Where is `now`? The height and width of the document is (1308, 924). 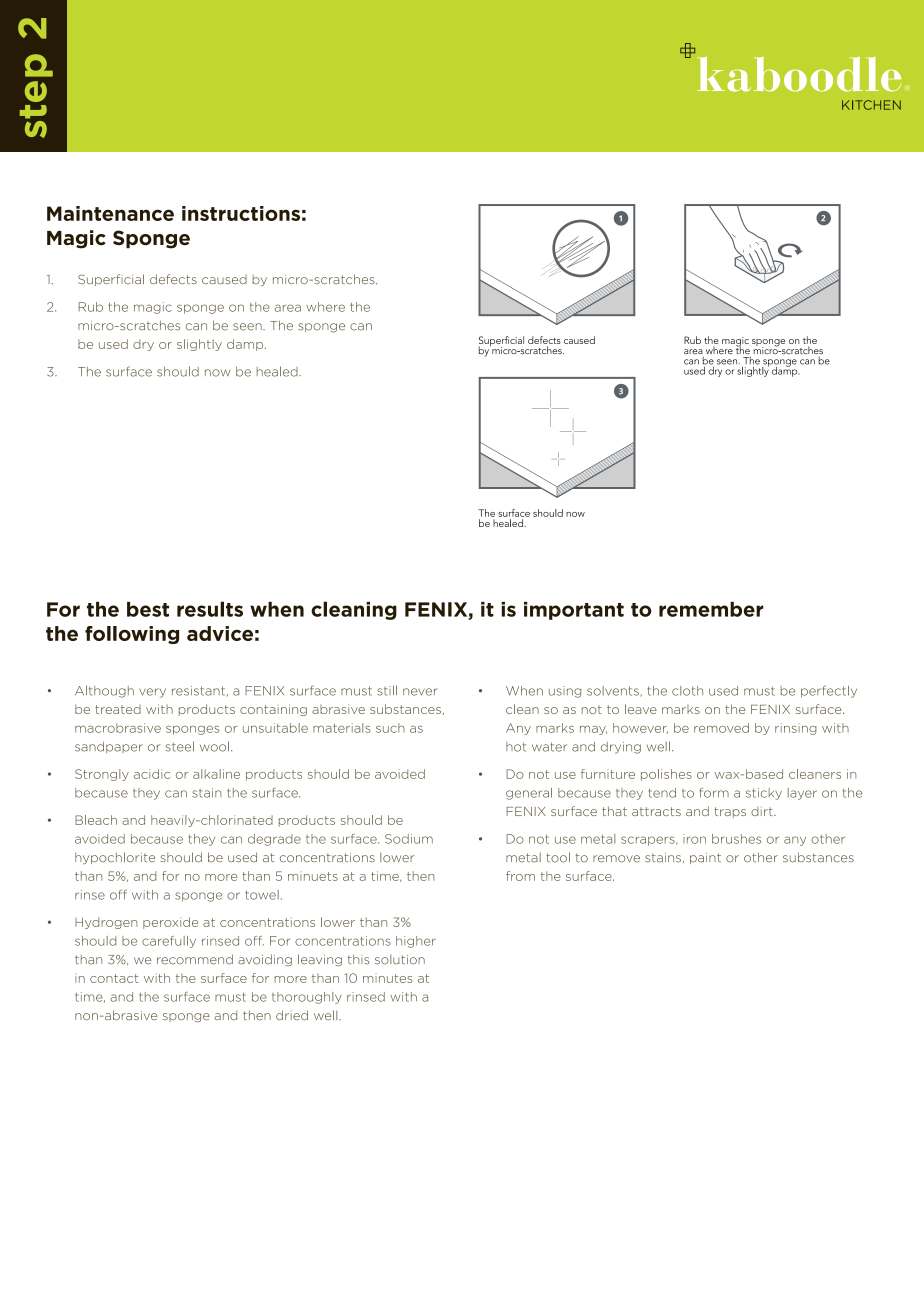
now is located at coordinates (217, 373).
